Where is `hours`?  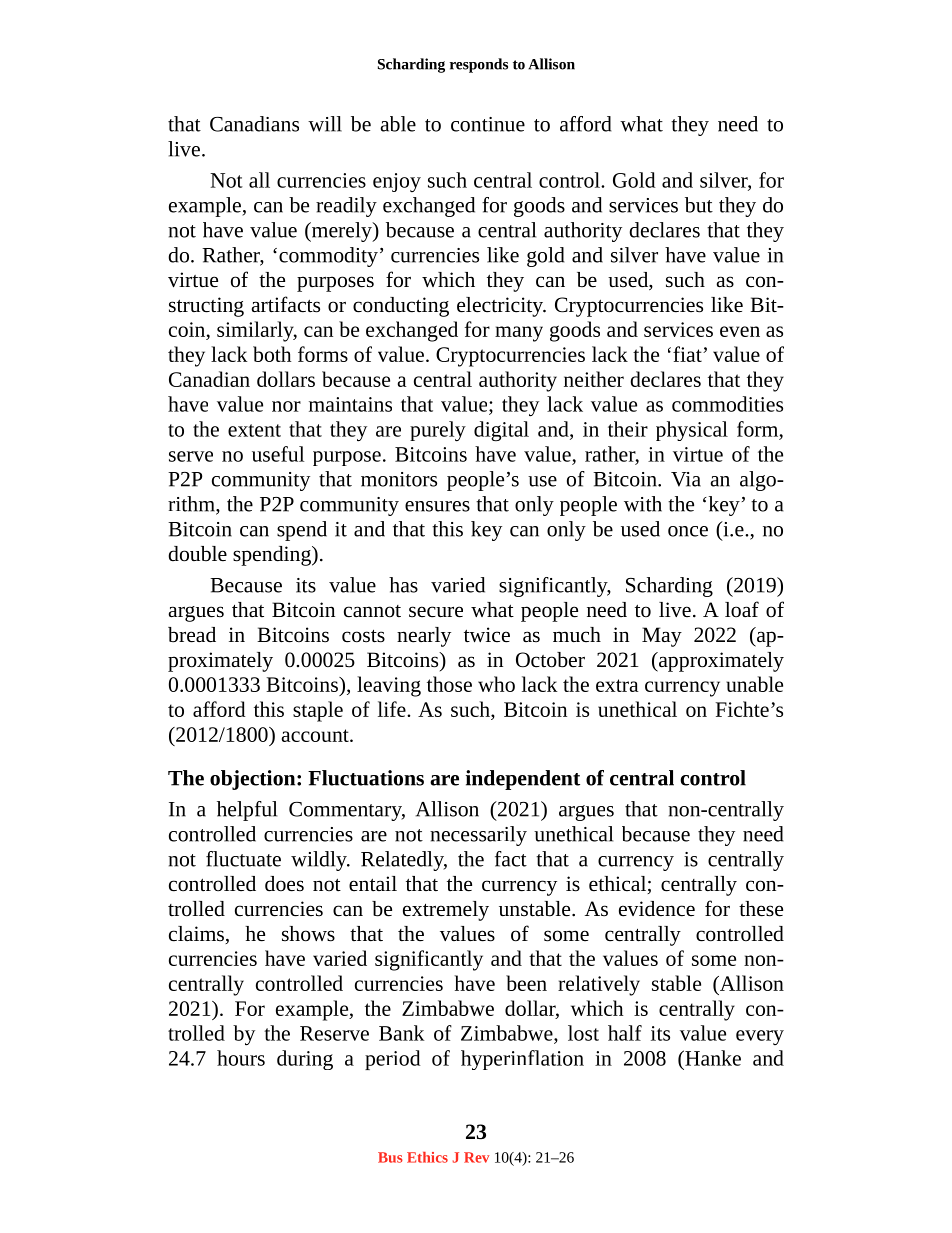 hours is located at coordinates (241, 1058).
